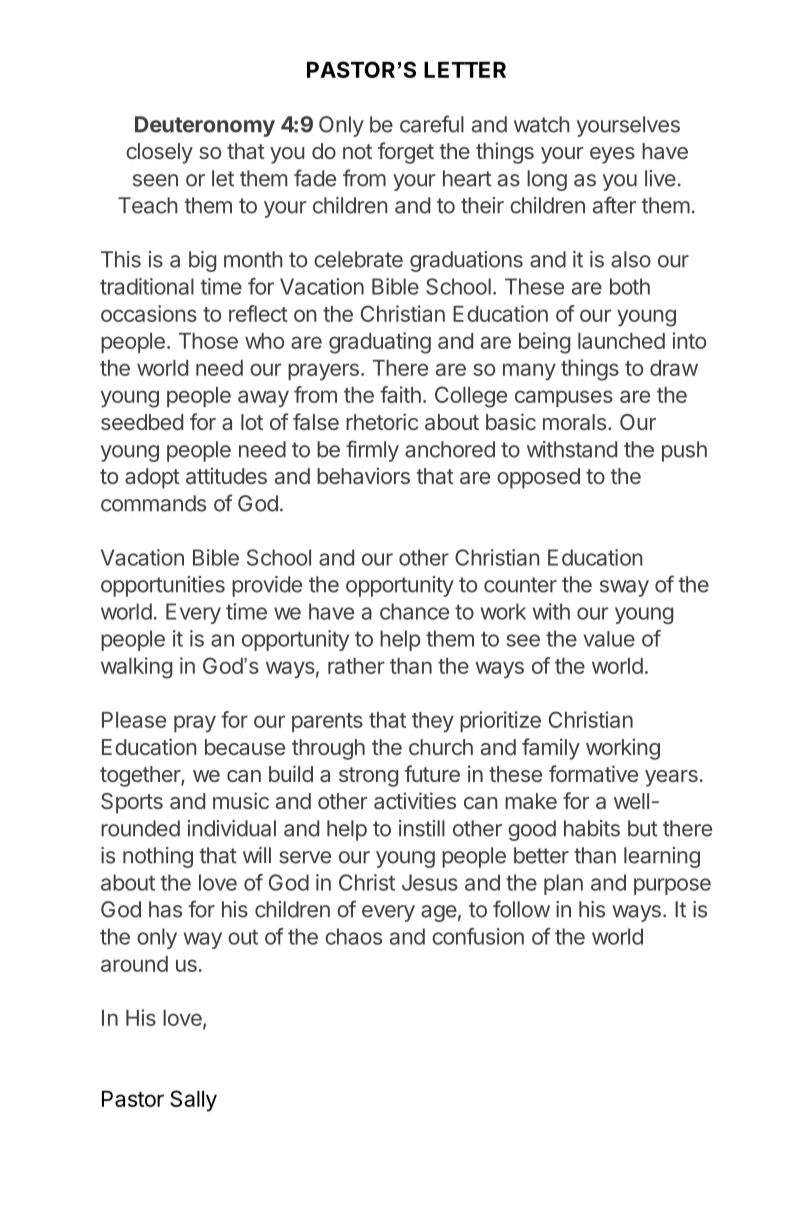 This screenshot has height=1214, width=785. I want to click on chance, so click(414, 611).
